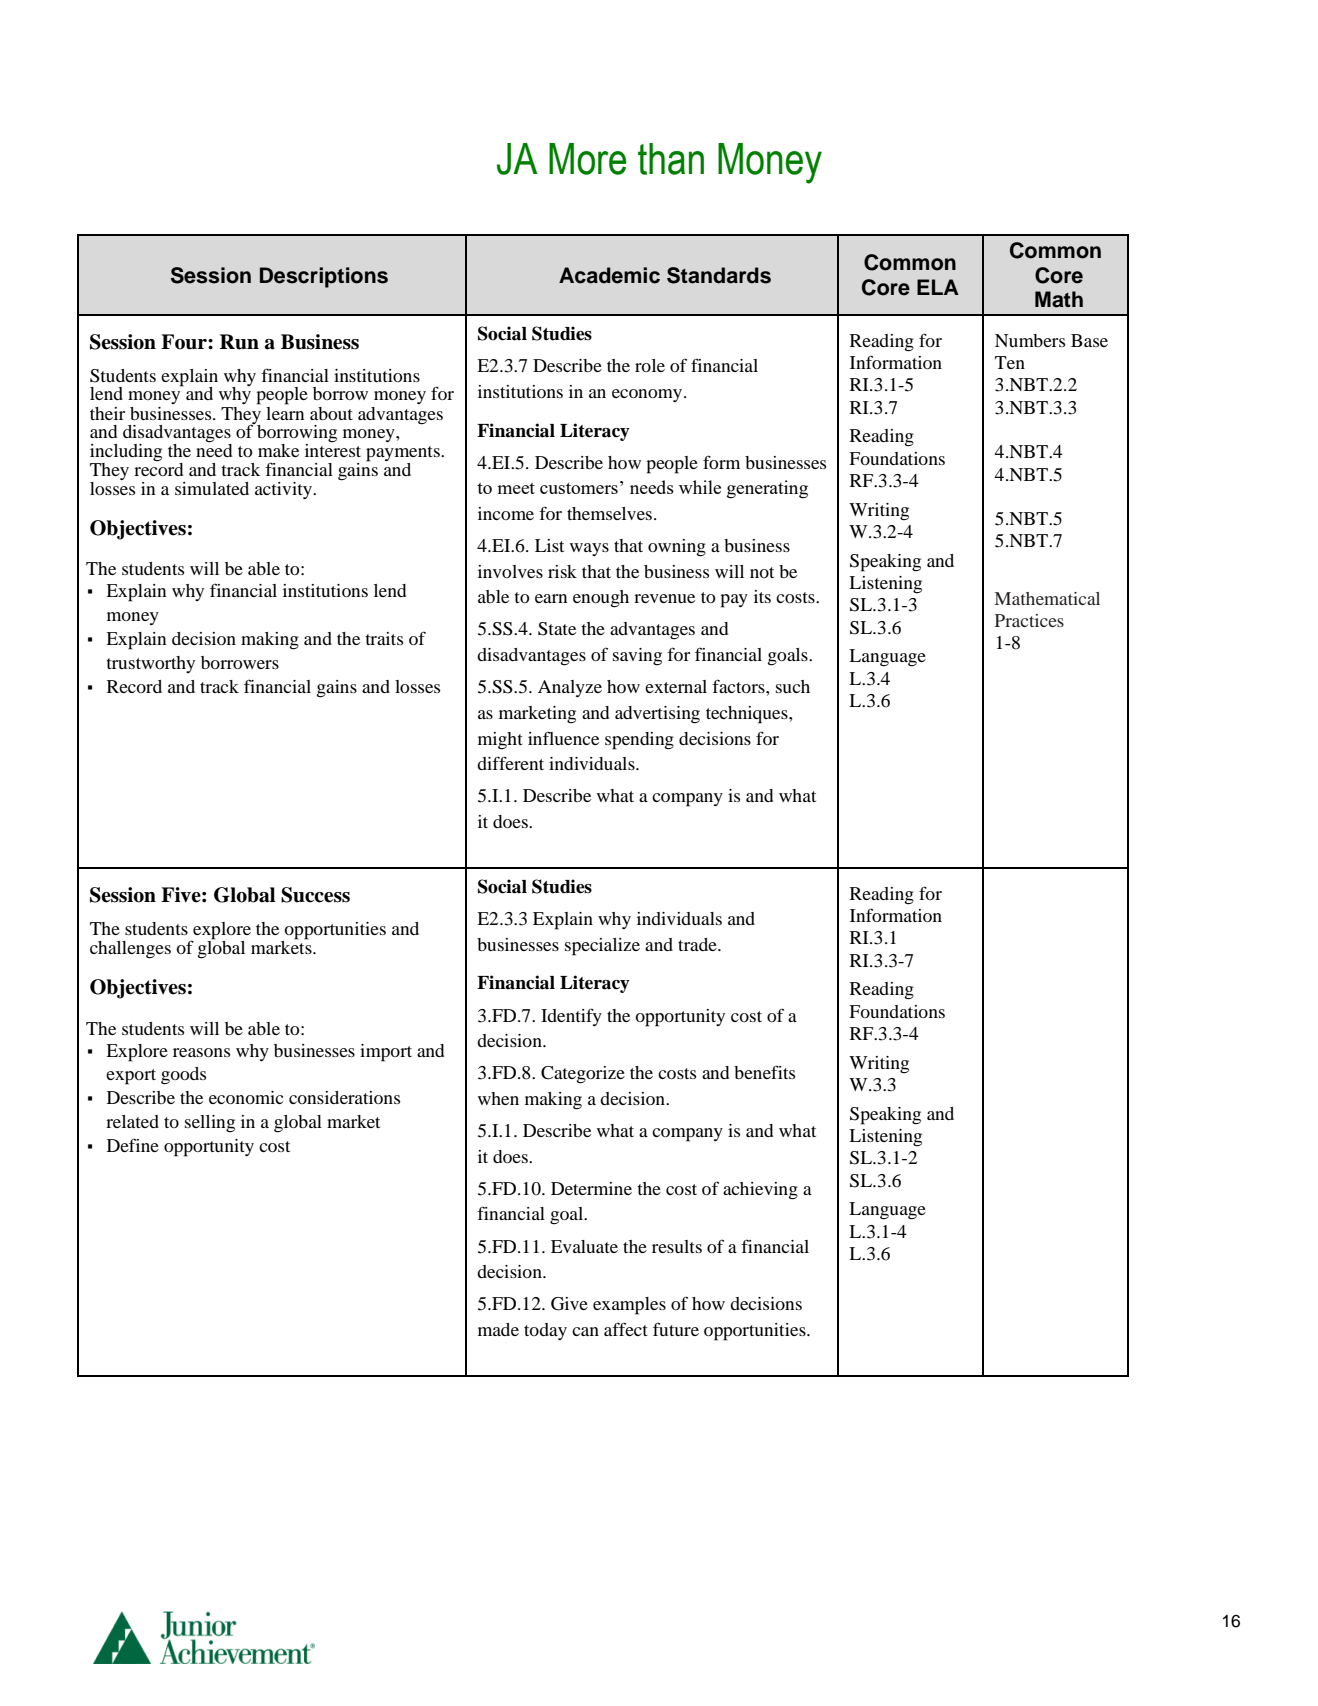 Image resolution: width=1318 pixels, height=1706 pixels. What do you see at coordinates (698, 944) in the screenshot?
I see `trade` at bounding box center [698, 944].
